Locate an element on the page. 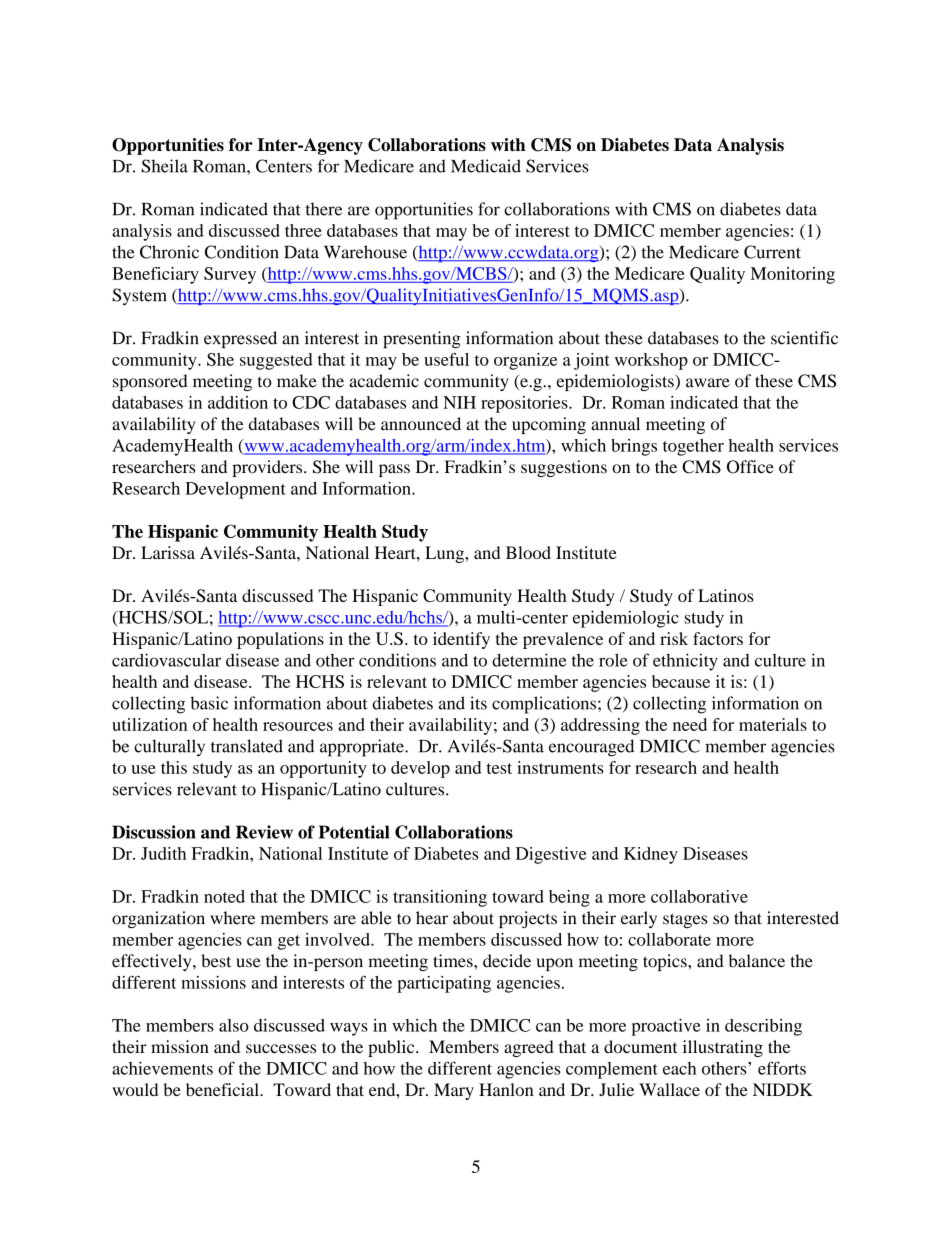  Mary is located at coordinates (454, 1091).
